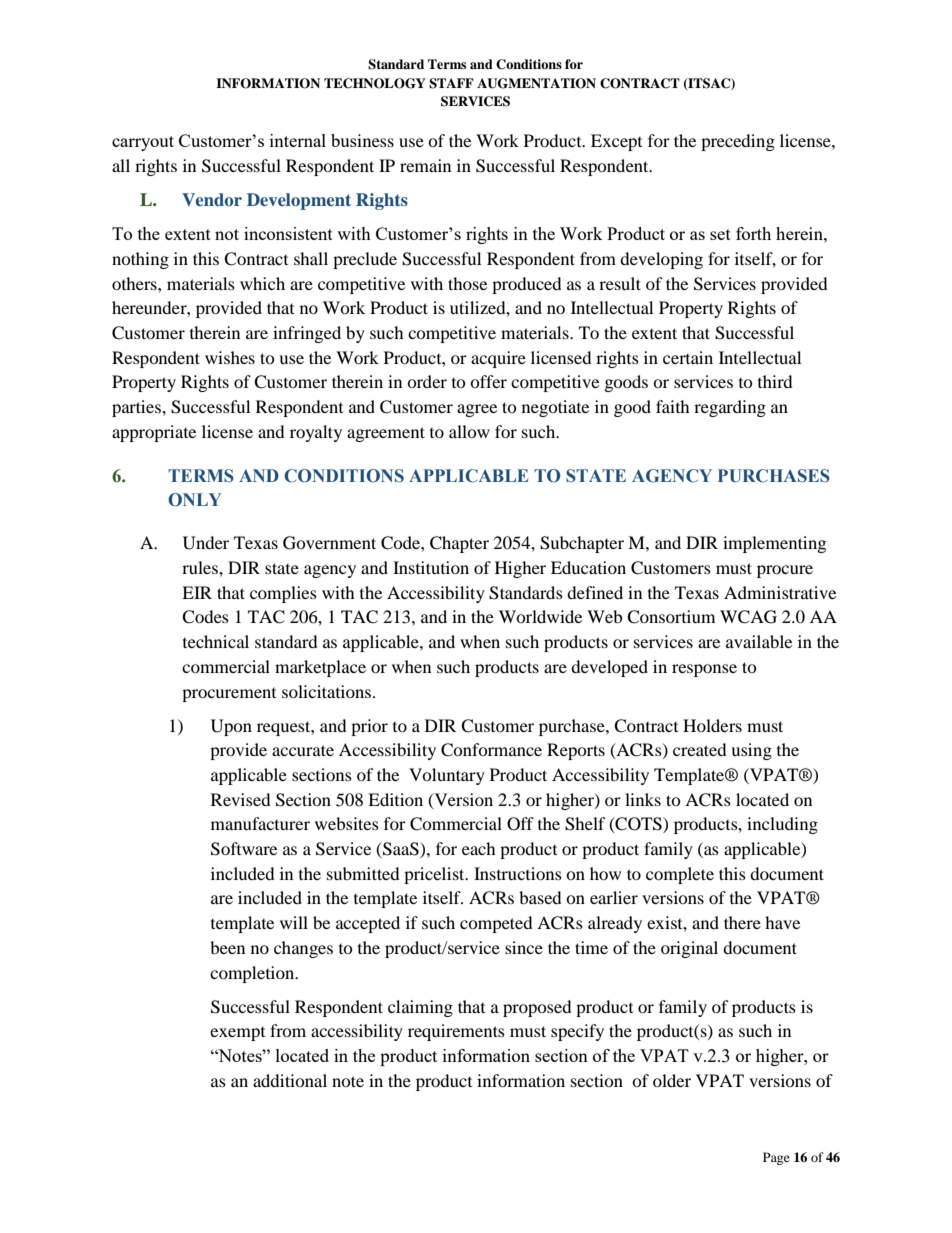 This document has height=1233, width=952. Describe the element at coordinates (456, 1032) in the document. I see `requirements` at that location.
